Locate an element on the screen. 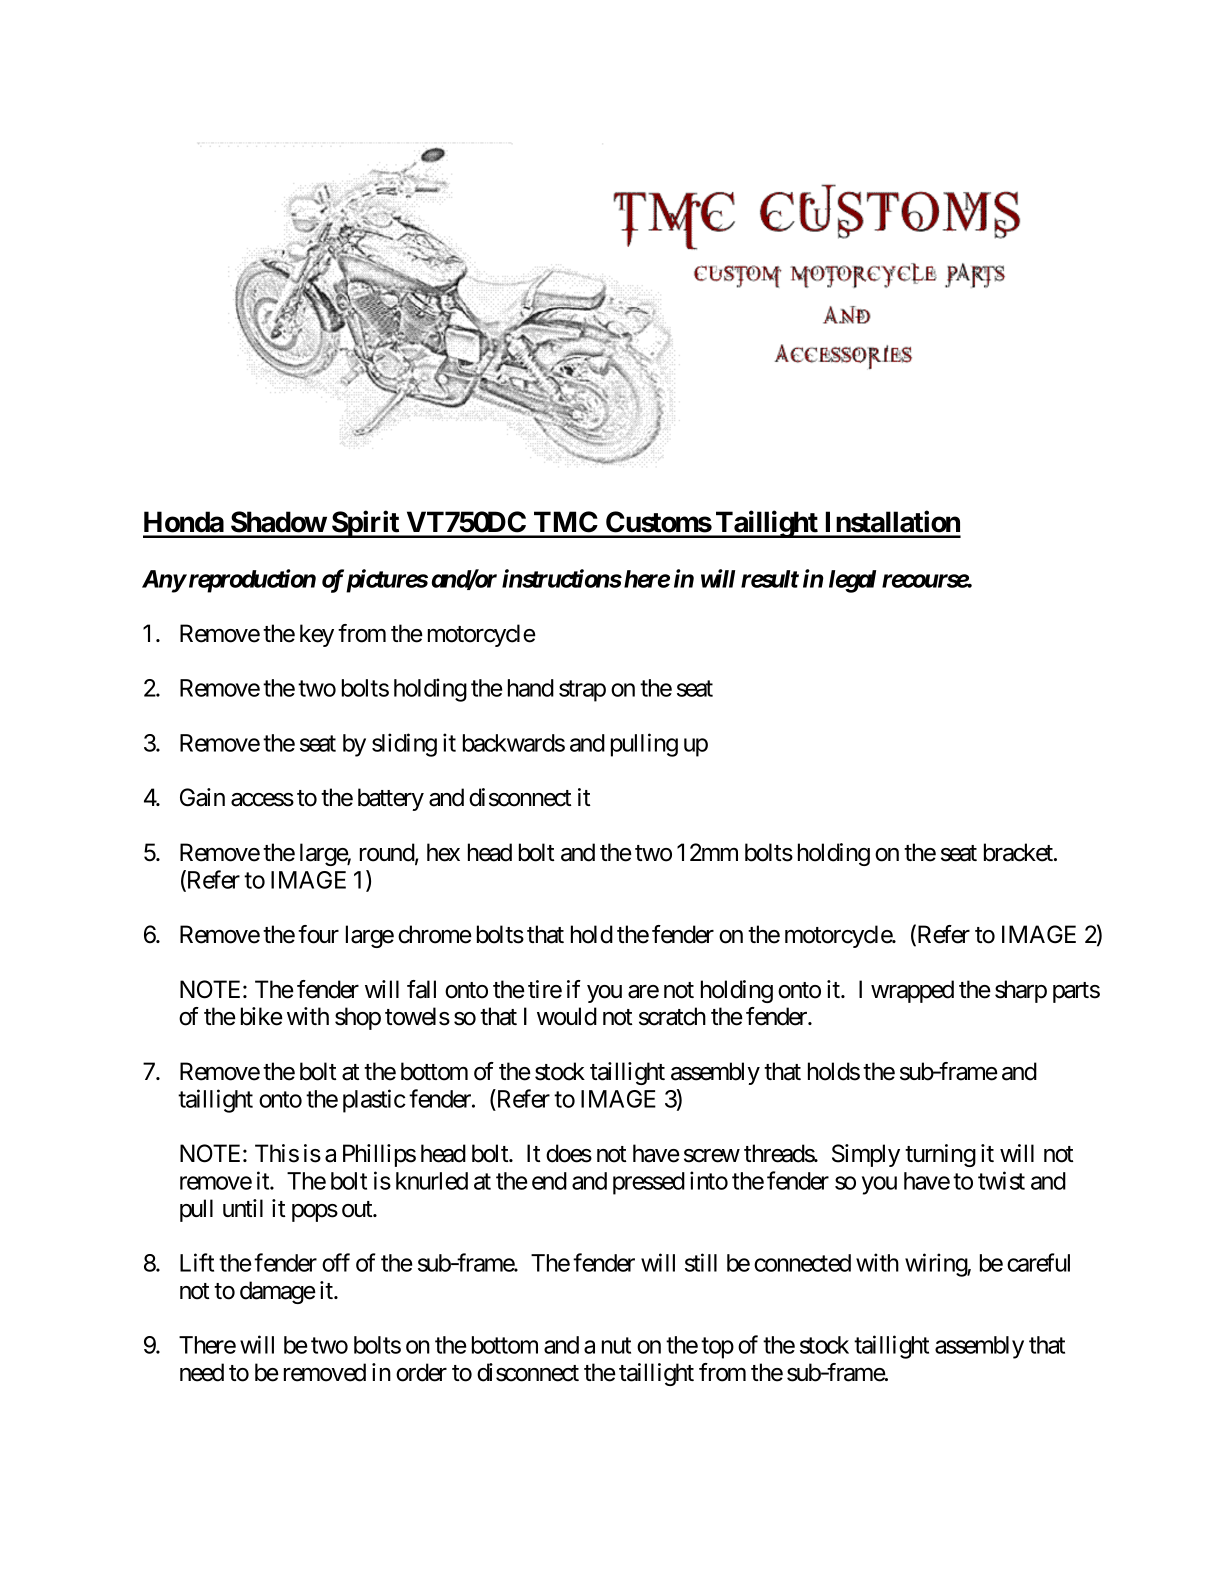  pressed is located at coordinates (649, 1183).
